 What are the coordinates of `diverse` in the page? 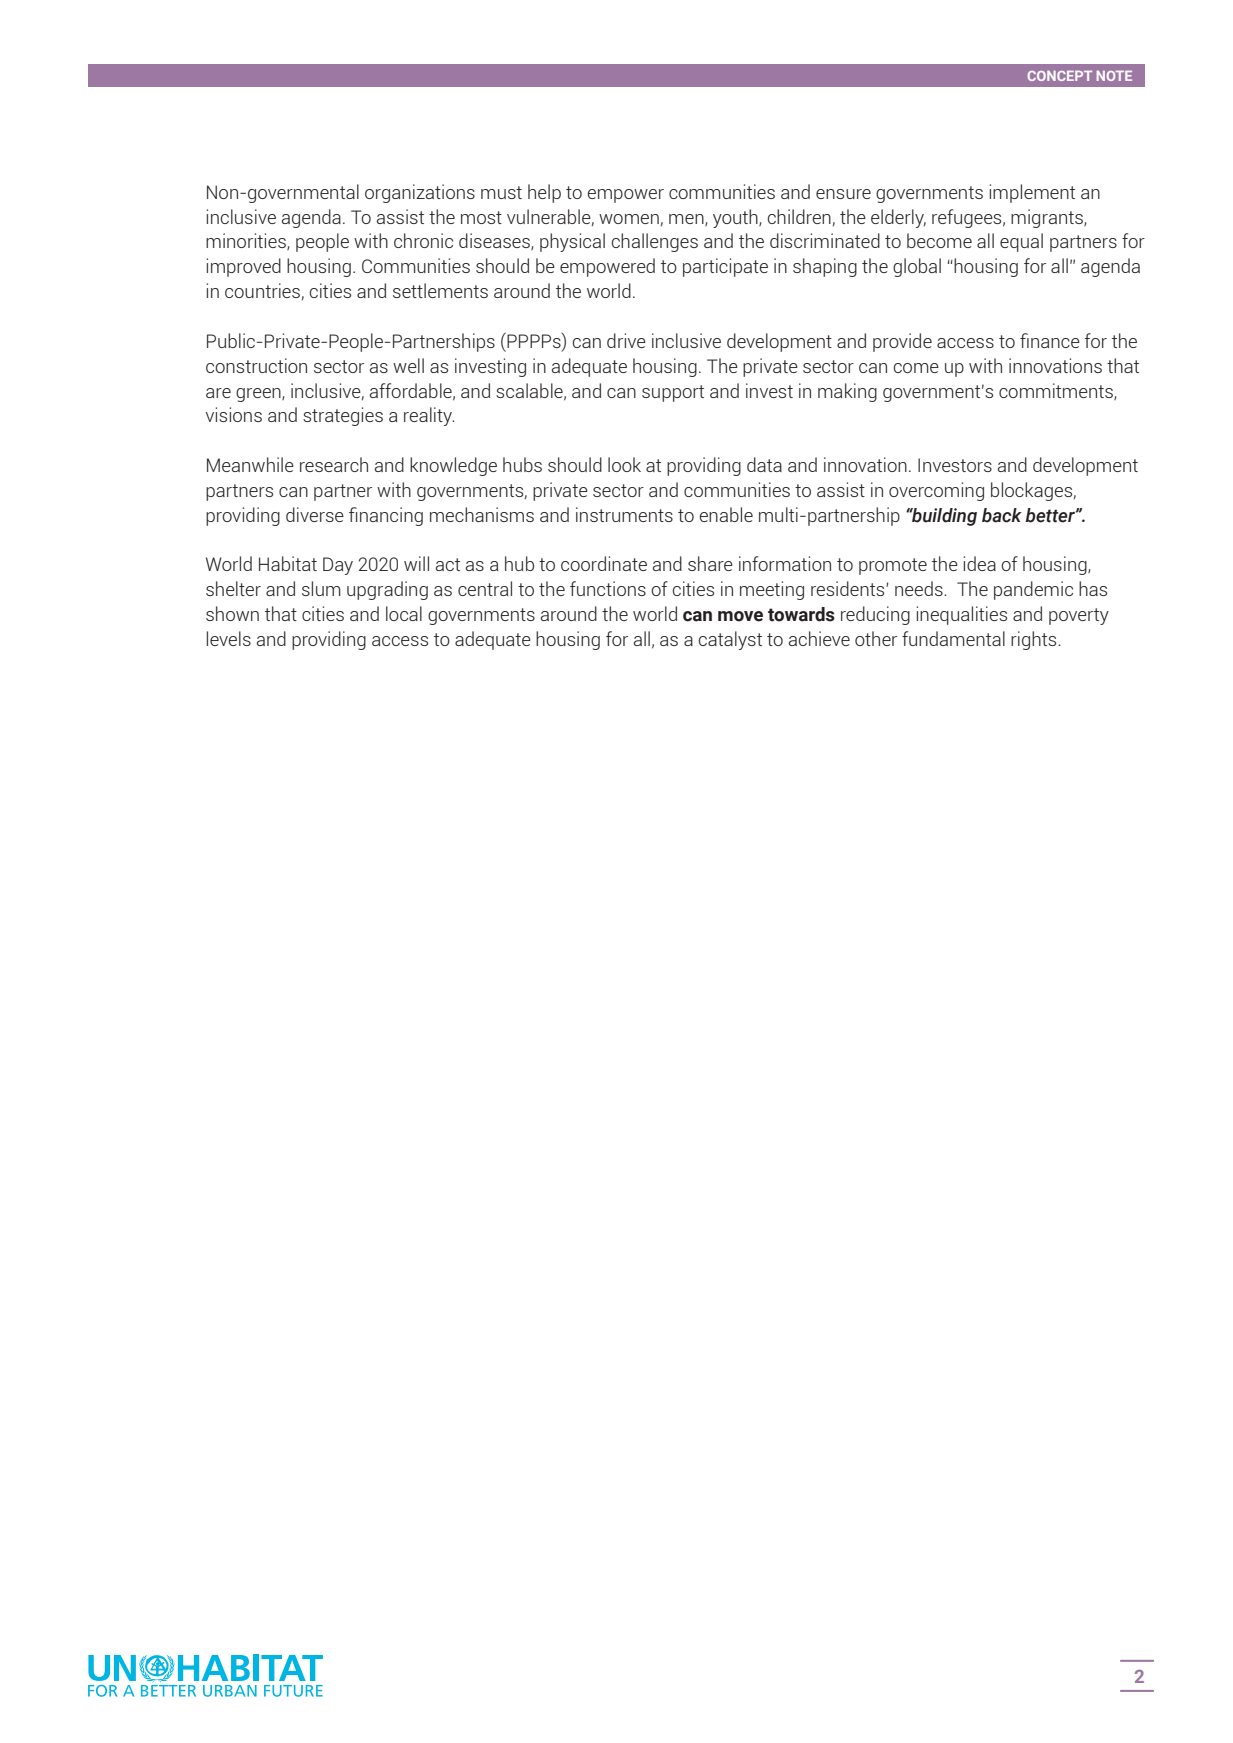 It's located at (315, 514).
